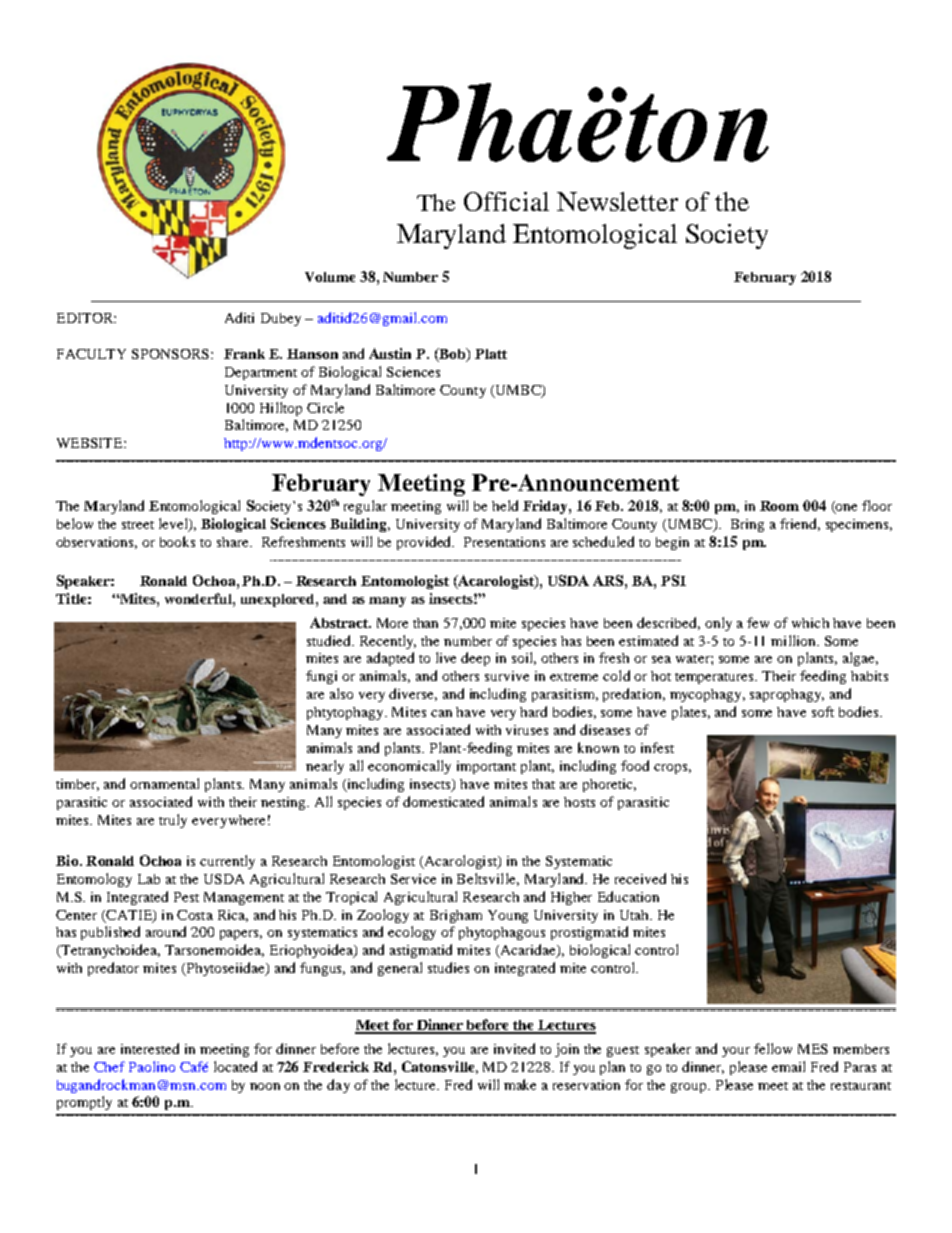 Image resolution: width=952 pixels, height=1233 pixels. What do you see at coordinates (617, 201) in the document?
I see `Newsletter` at bounding box center [617, 201].
